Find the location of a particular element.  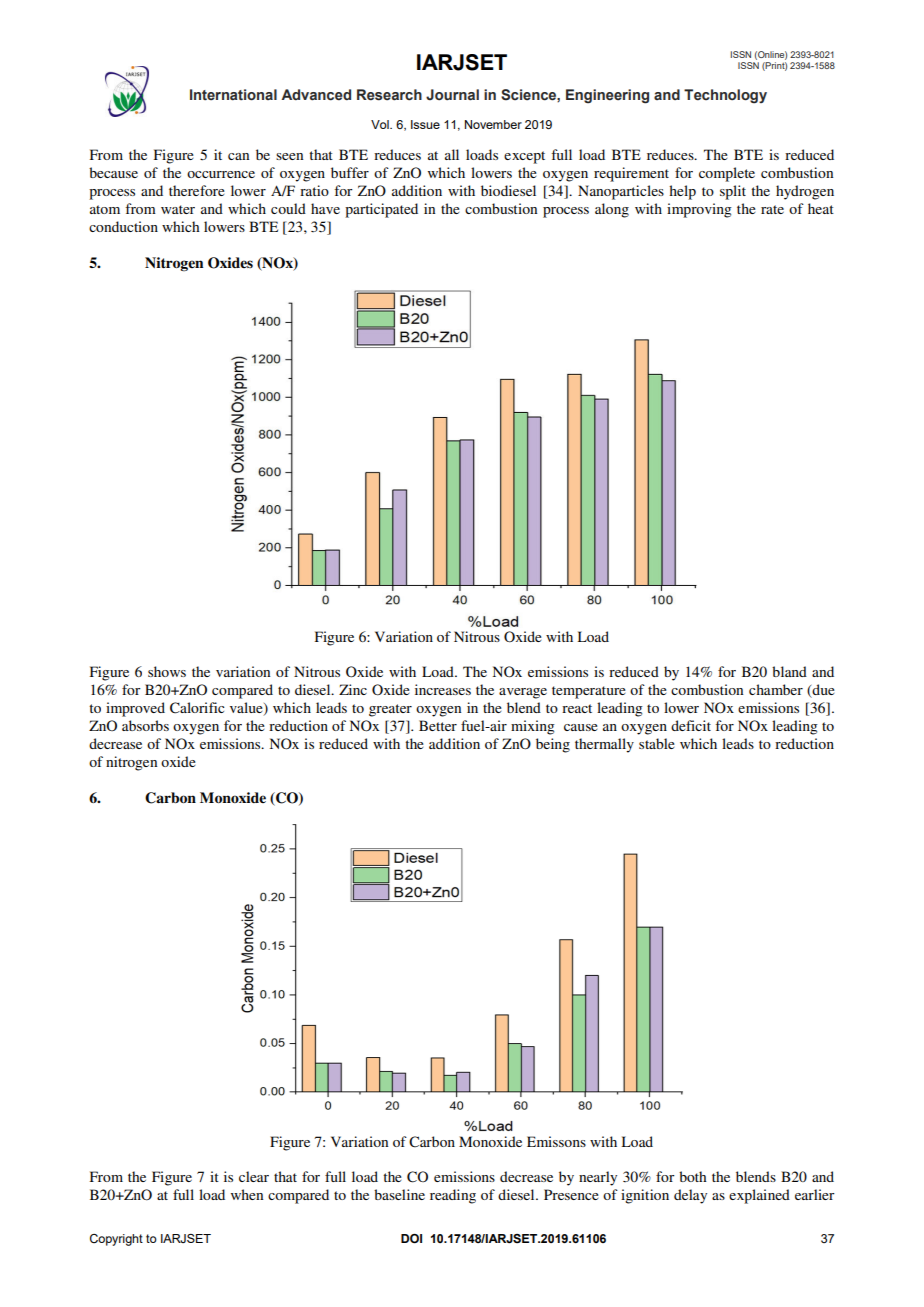

participated is located at coordinates (381, 210).
